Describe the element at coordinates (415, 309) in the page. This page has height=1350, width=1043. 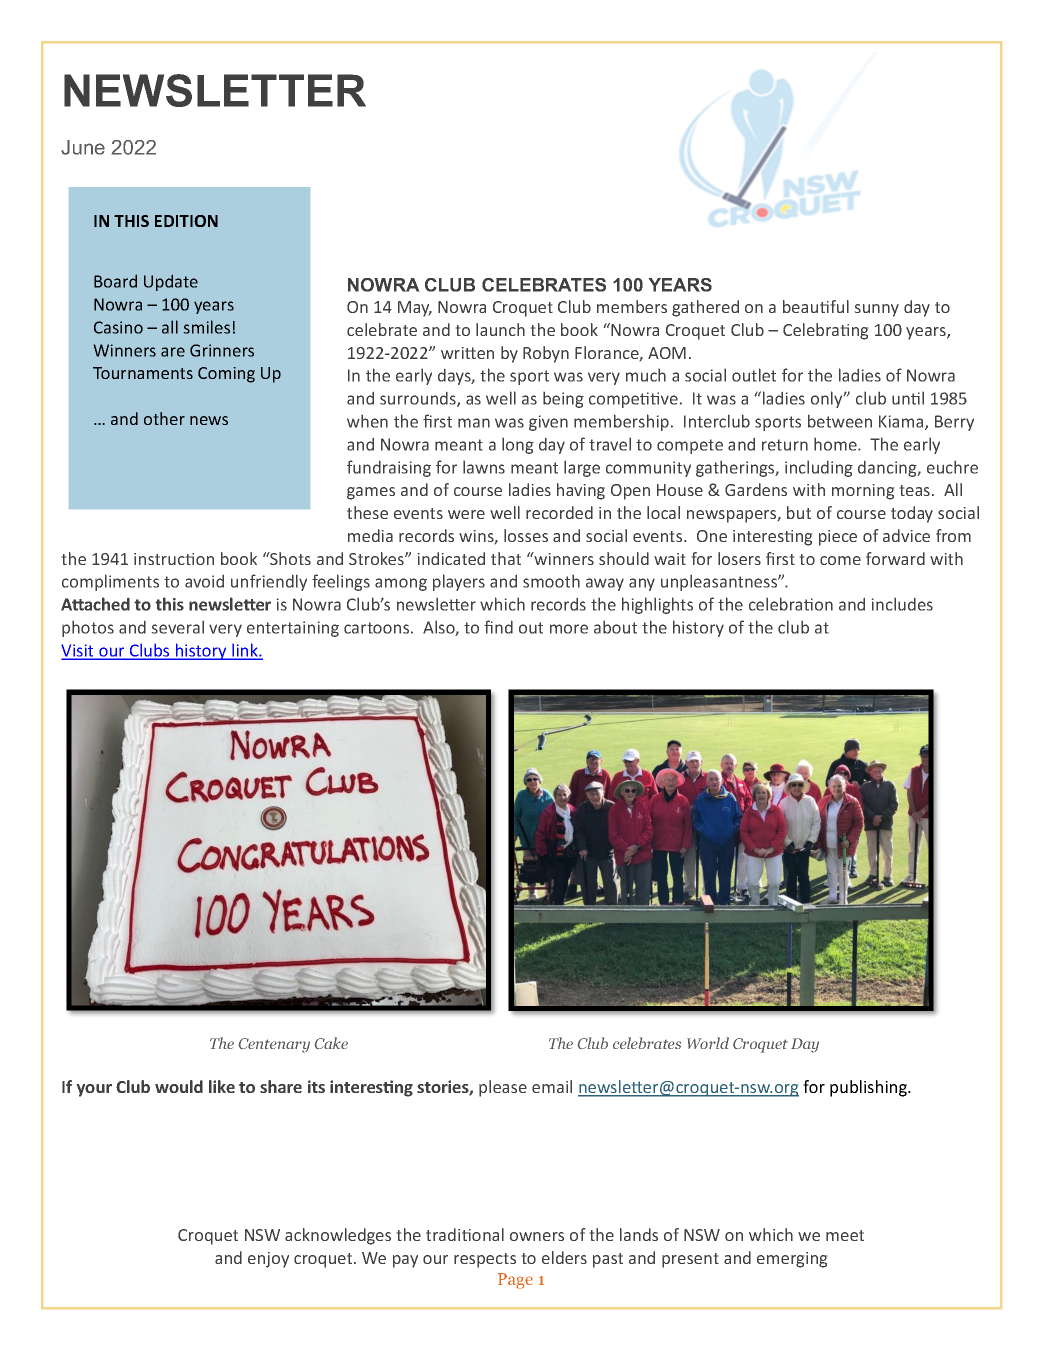
I see `May` at that location.
